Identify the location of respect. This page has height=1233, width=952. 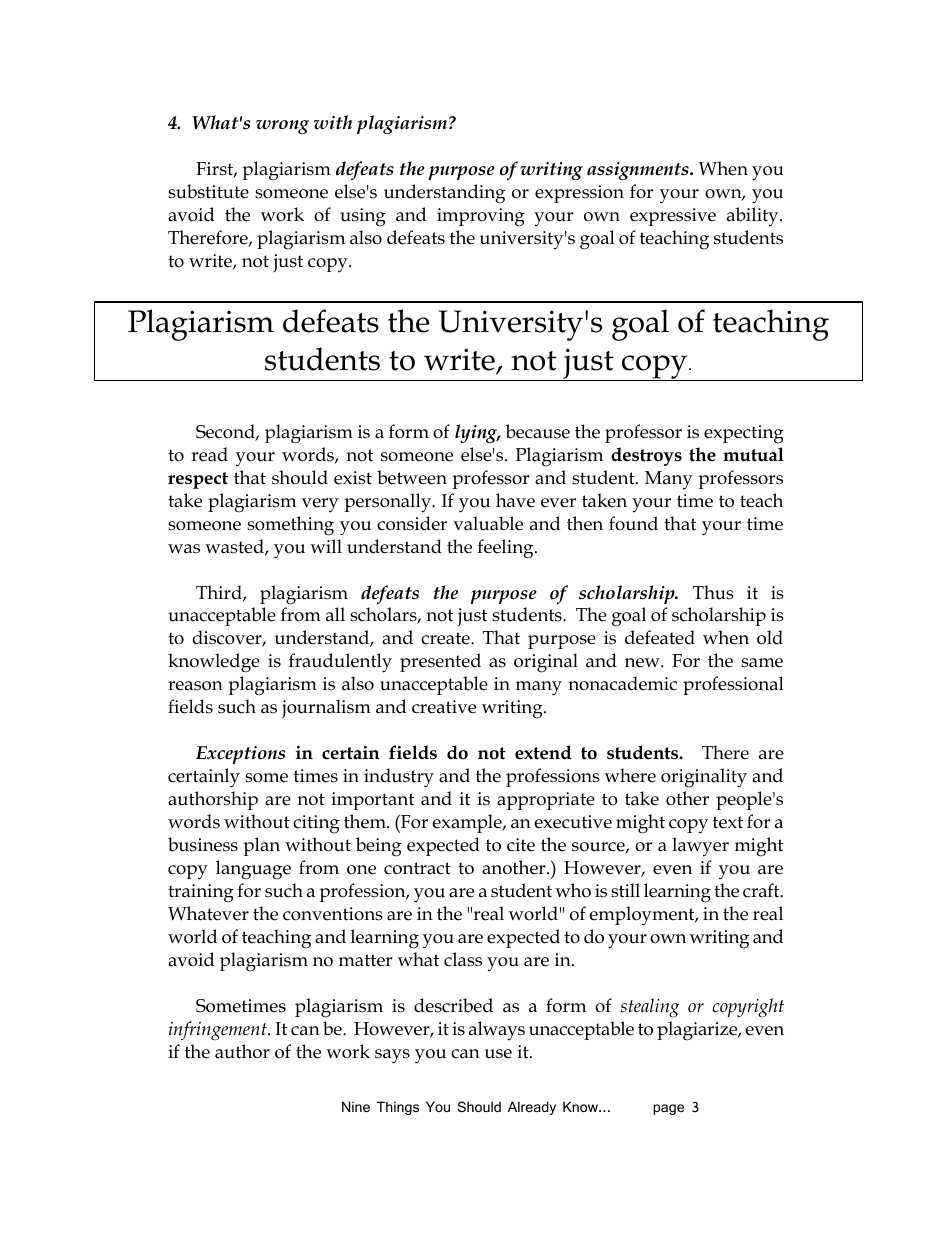
(198, 480).
